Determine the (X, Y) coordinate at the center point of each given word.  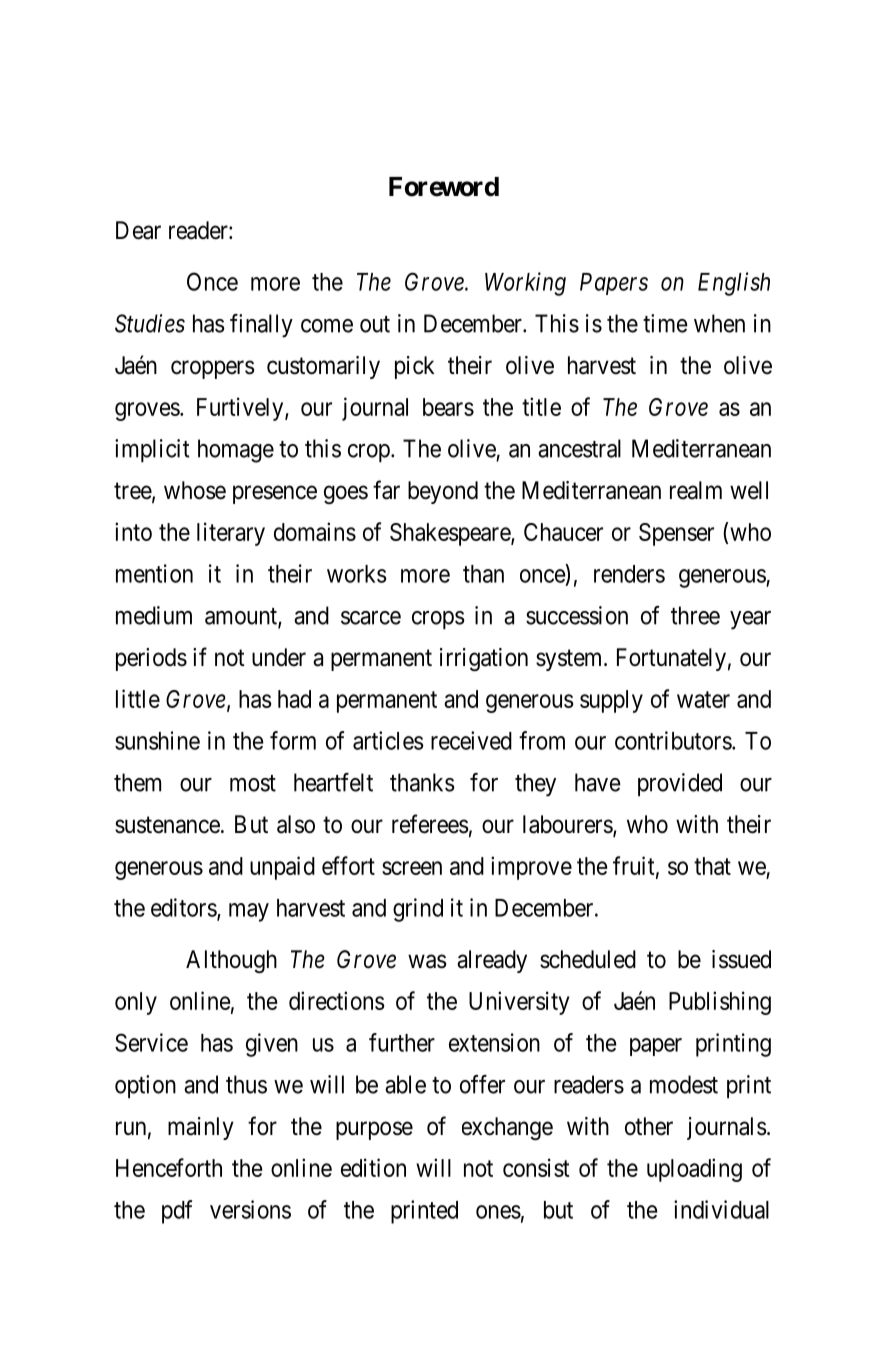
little (138, 698)
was (427, 961)
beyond (443, 492)
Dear (138, 230)
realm (696, 490)
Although (231, 961)
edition (373, 1167)
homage (236, 451)
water (703, 699)
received (471, 740)
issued (741, 959)
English (734, 284)
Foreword (444, 187)
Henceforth (169, 1167)
